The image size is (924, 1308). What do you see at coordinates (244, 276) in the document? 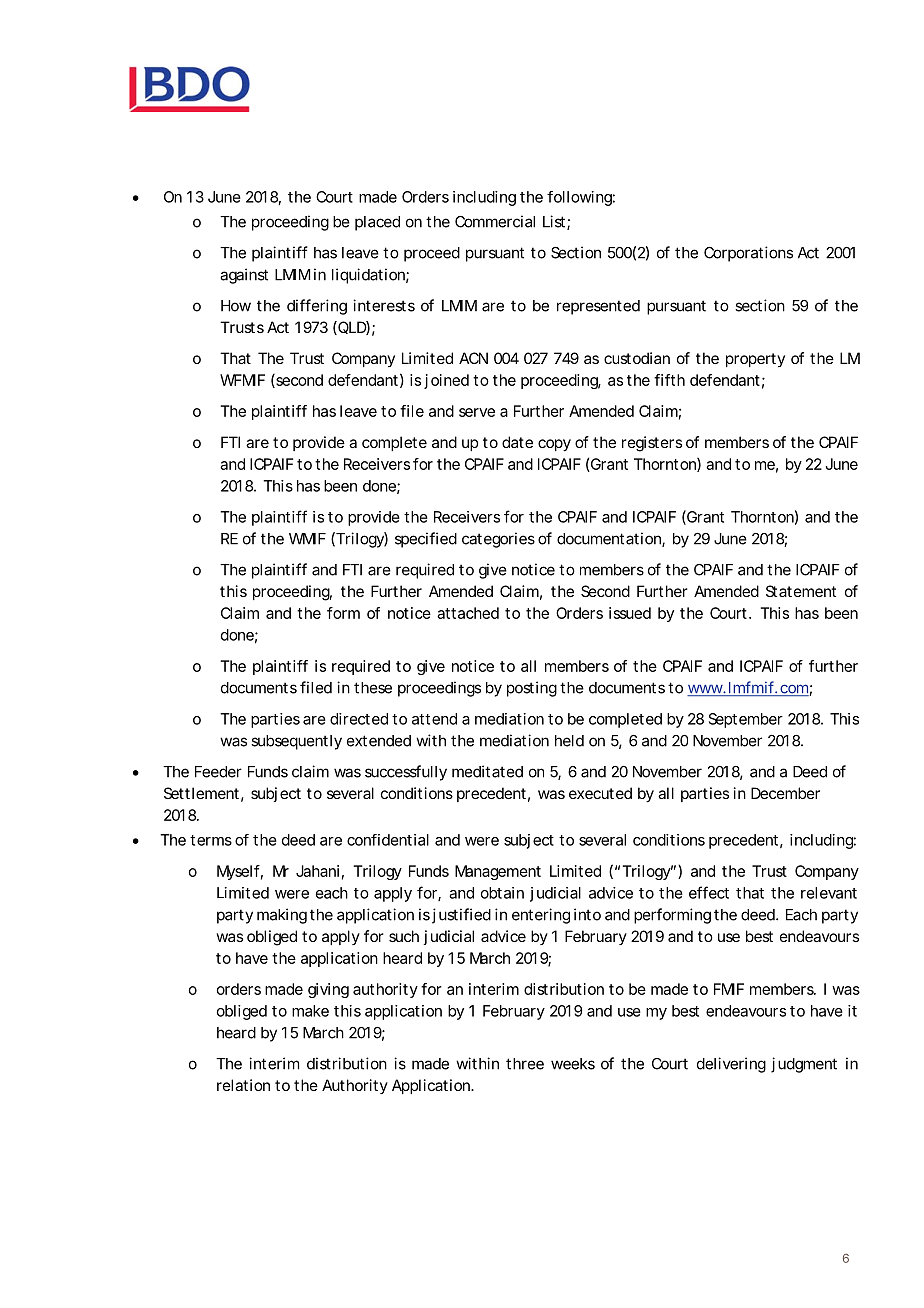
I see `against` at bounding box center [244, 276].
